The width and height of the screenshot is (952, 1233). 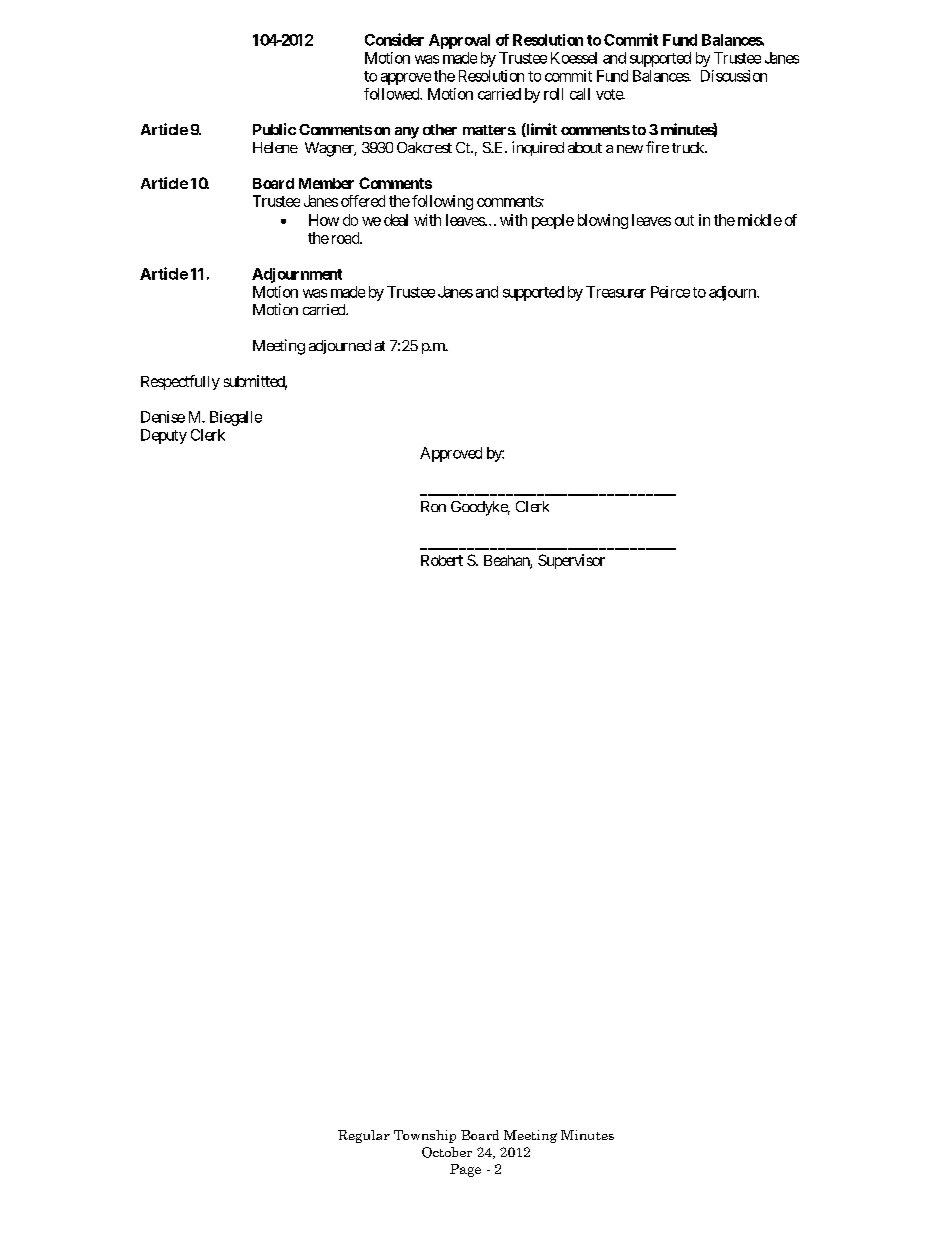 What do you see at coordinates (670, 292) in the screenshot?
I see `Peirce` at bounding box center [670, 292].
